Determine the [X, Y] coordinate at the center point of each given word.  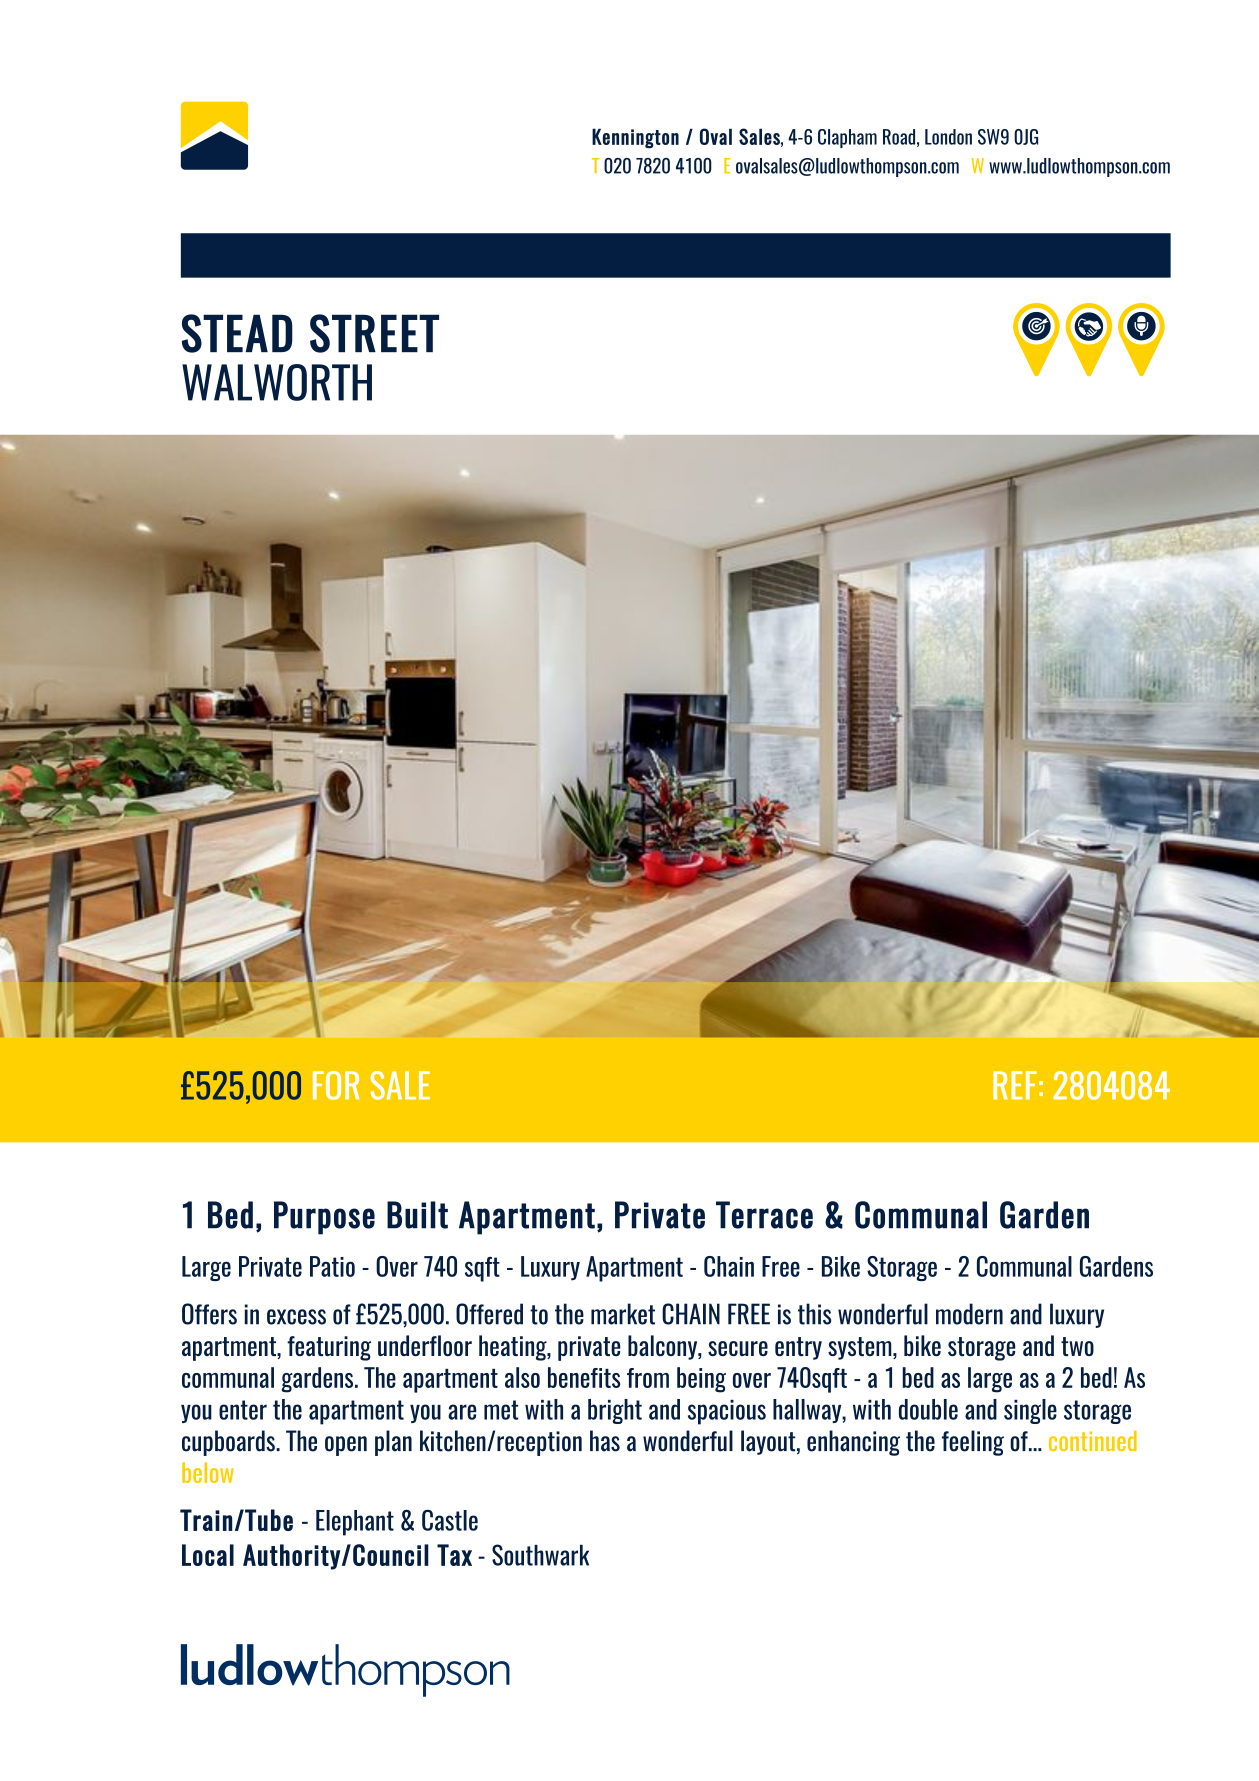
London [948, 137]
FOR [336, 1085]
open [346, 1446]
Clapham [847, 138]
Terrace [764, 1215]
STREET [374, 333]
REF [1015, 1085]
